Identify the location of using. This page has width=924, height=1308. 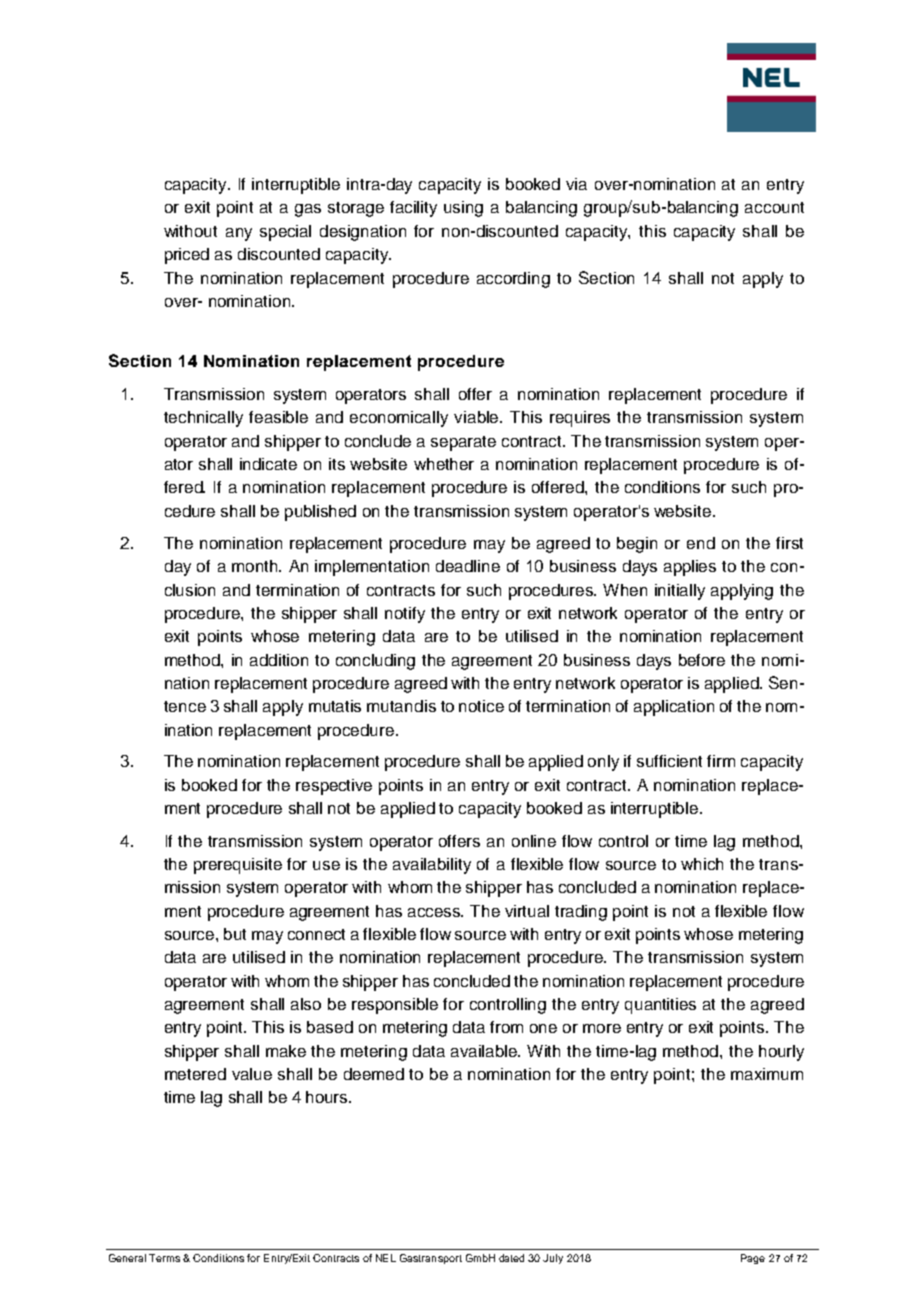
(463, 209).
